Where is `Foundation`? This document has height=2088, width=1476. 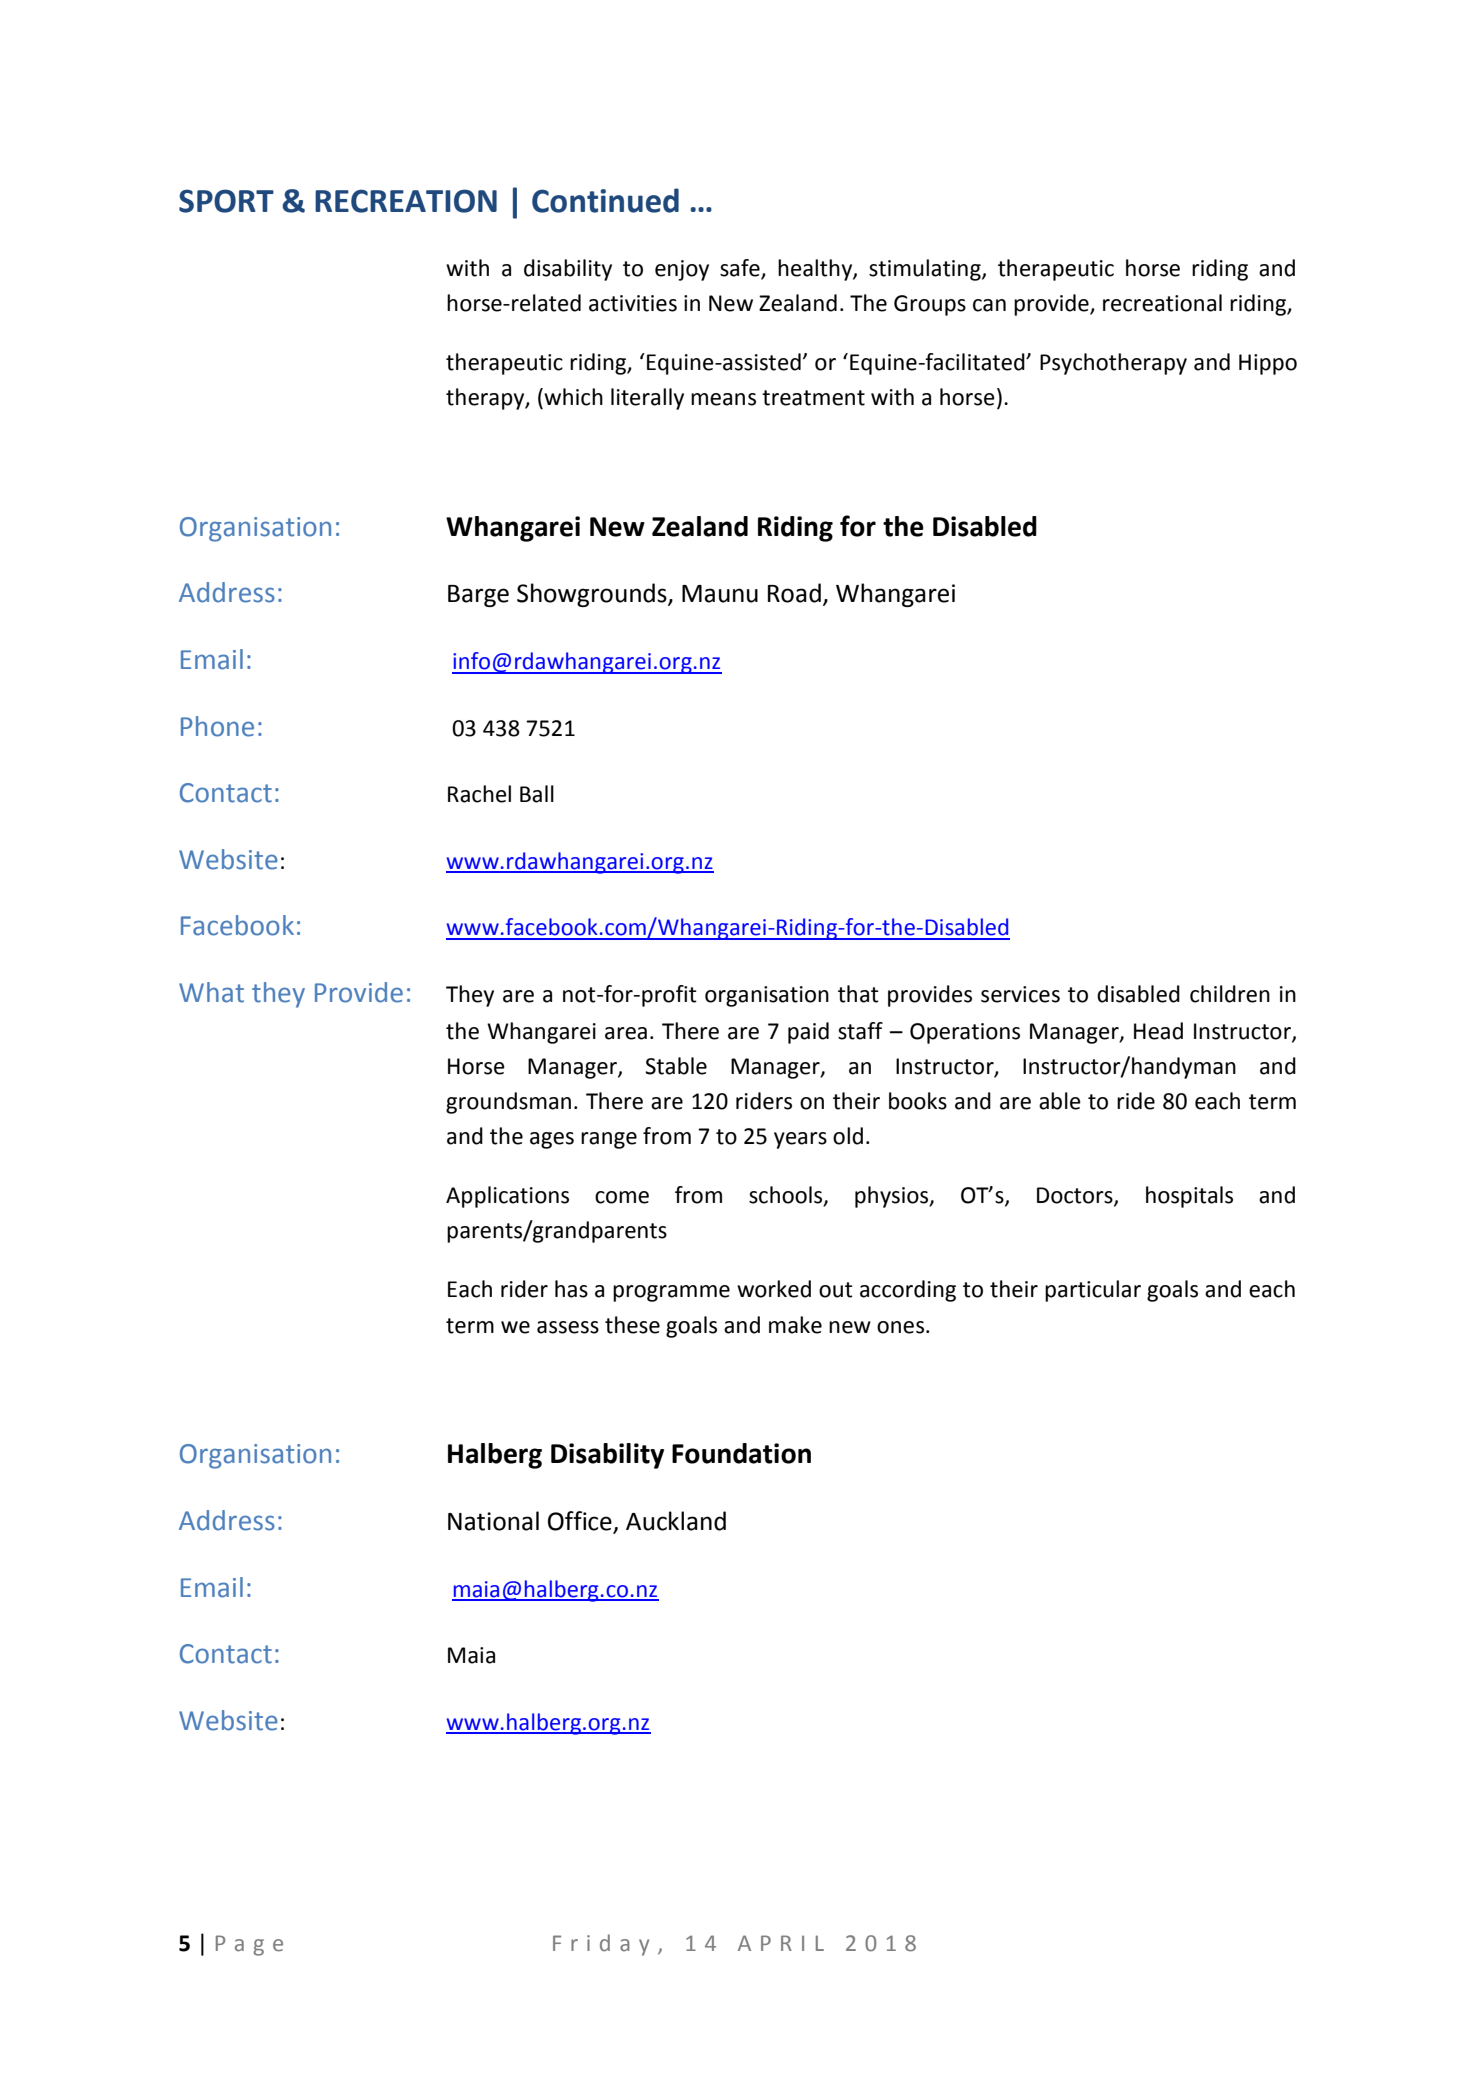
Foundation is located at coordinates (741, 1453).
